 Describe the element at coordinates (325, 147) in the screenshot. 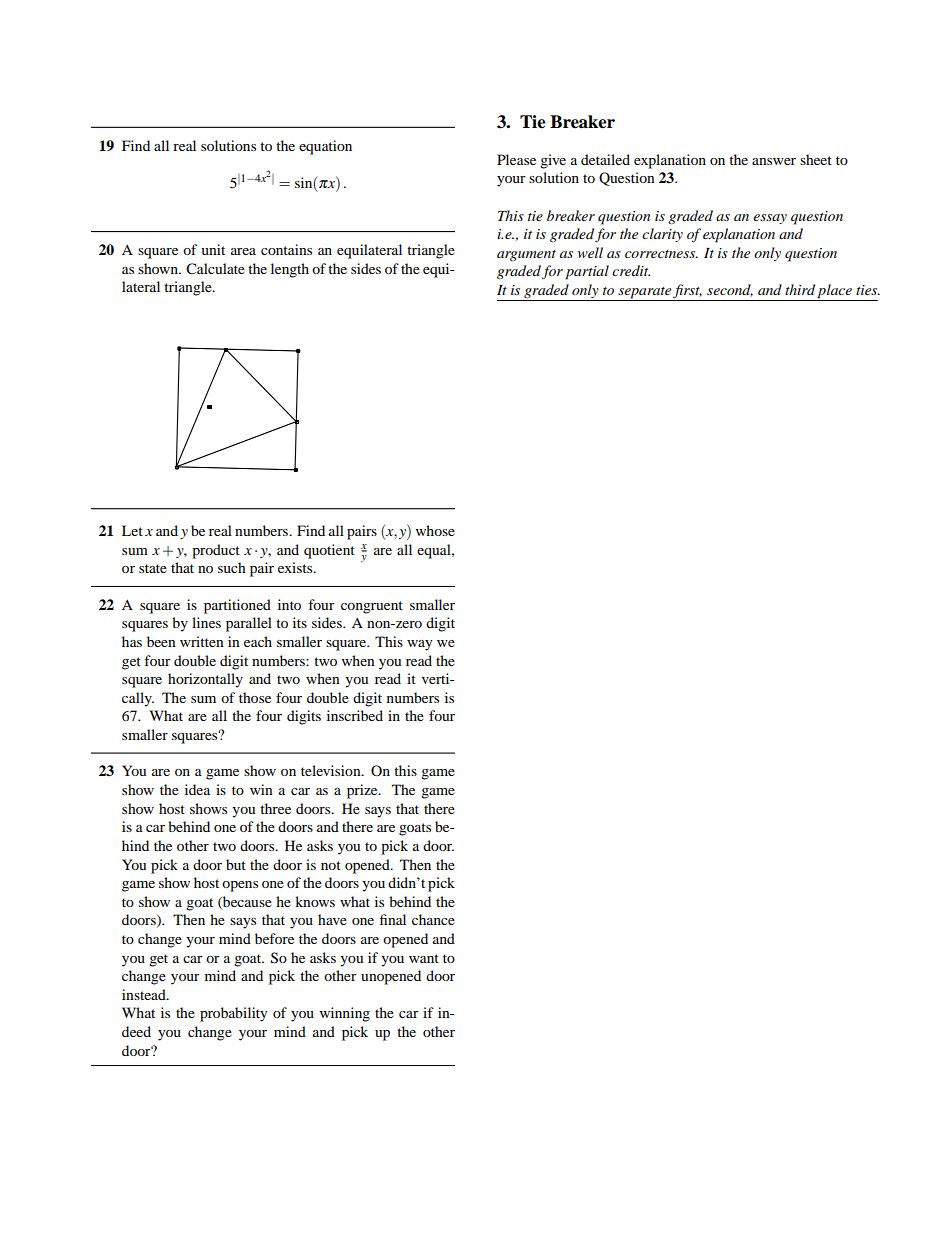

I see `equation` at that location.
